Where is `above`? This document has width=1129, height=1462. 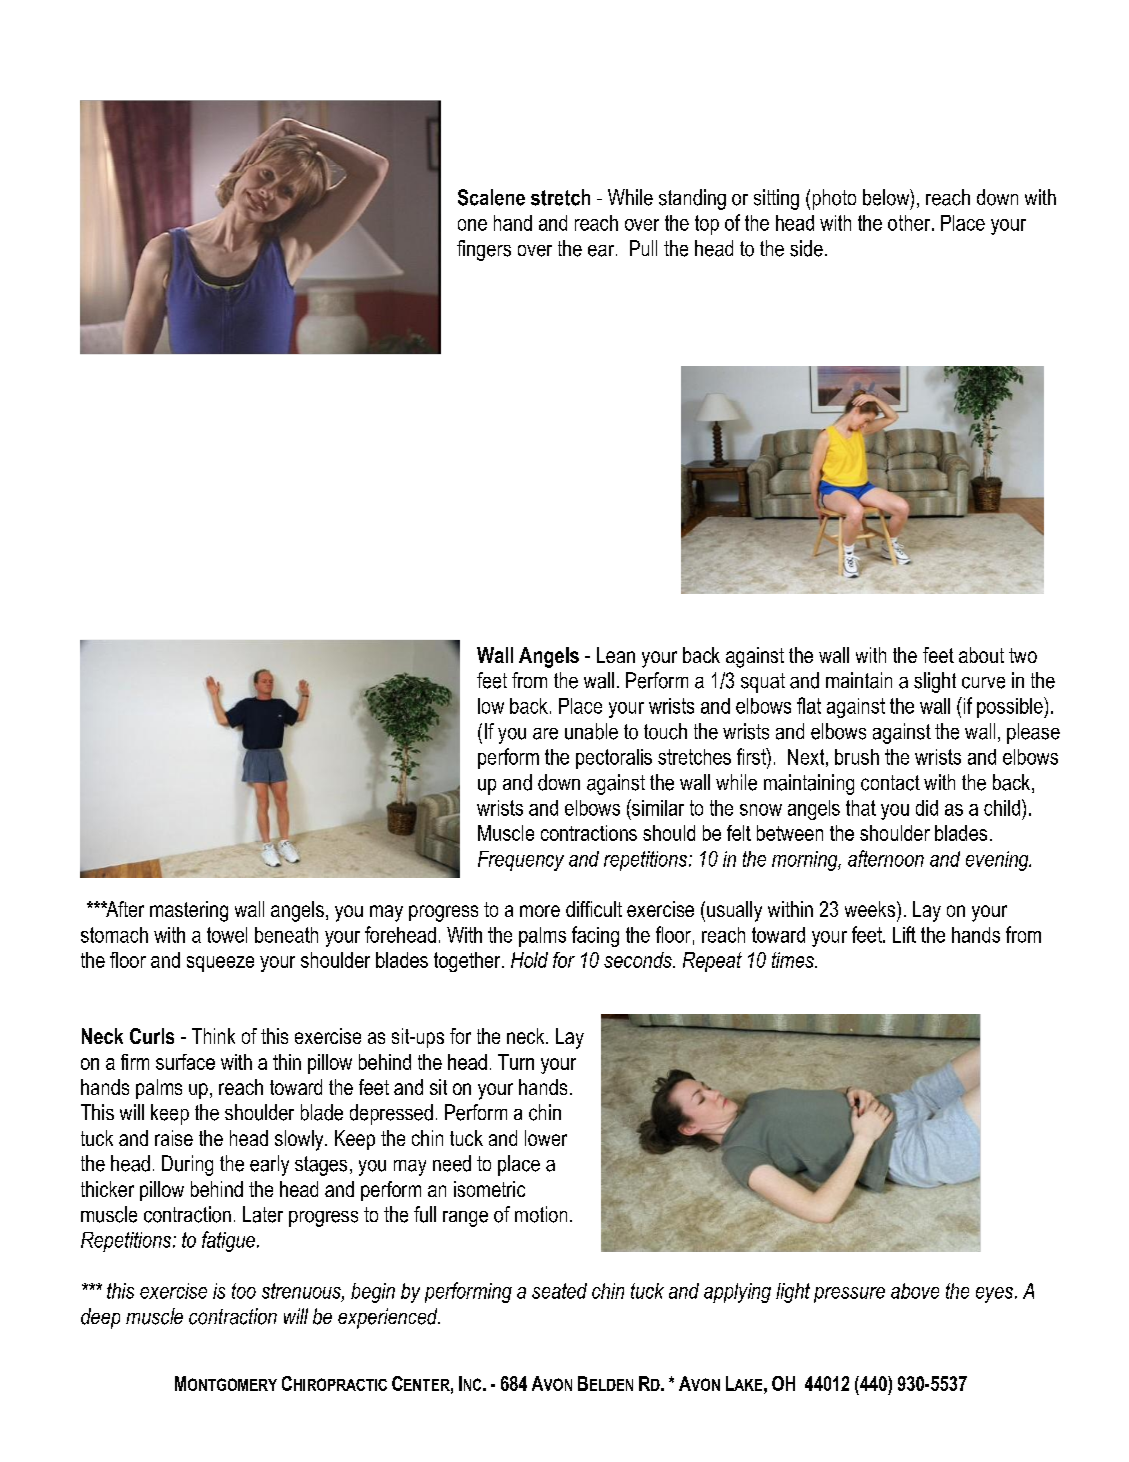 above is located at coordinates (915, 1291).
